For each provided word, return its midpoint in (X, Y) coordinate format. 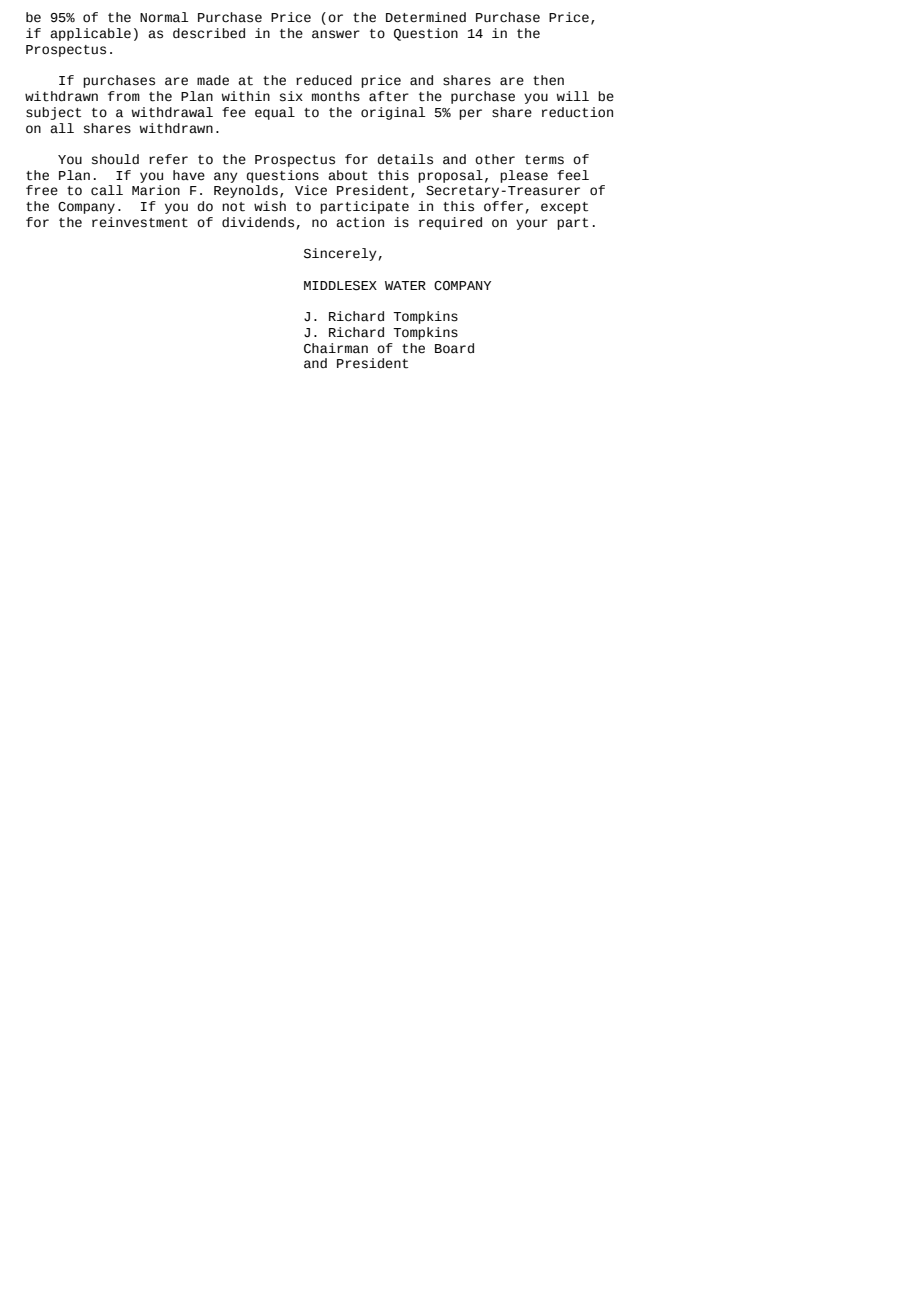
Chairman (336, 348)
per (470, 114)
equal (275, 113)
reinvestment (140, 222)
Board (454, 348)
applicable (90, 34)
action (360, 222)
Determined (426, 17)
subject (53, 113)
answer (336, 34)
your (532, 224)
